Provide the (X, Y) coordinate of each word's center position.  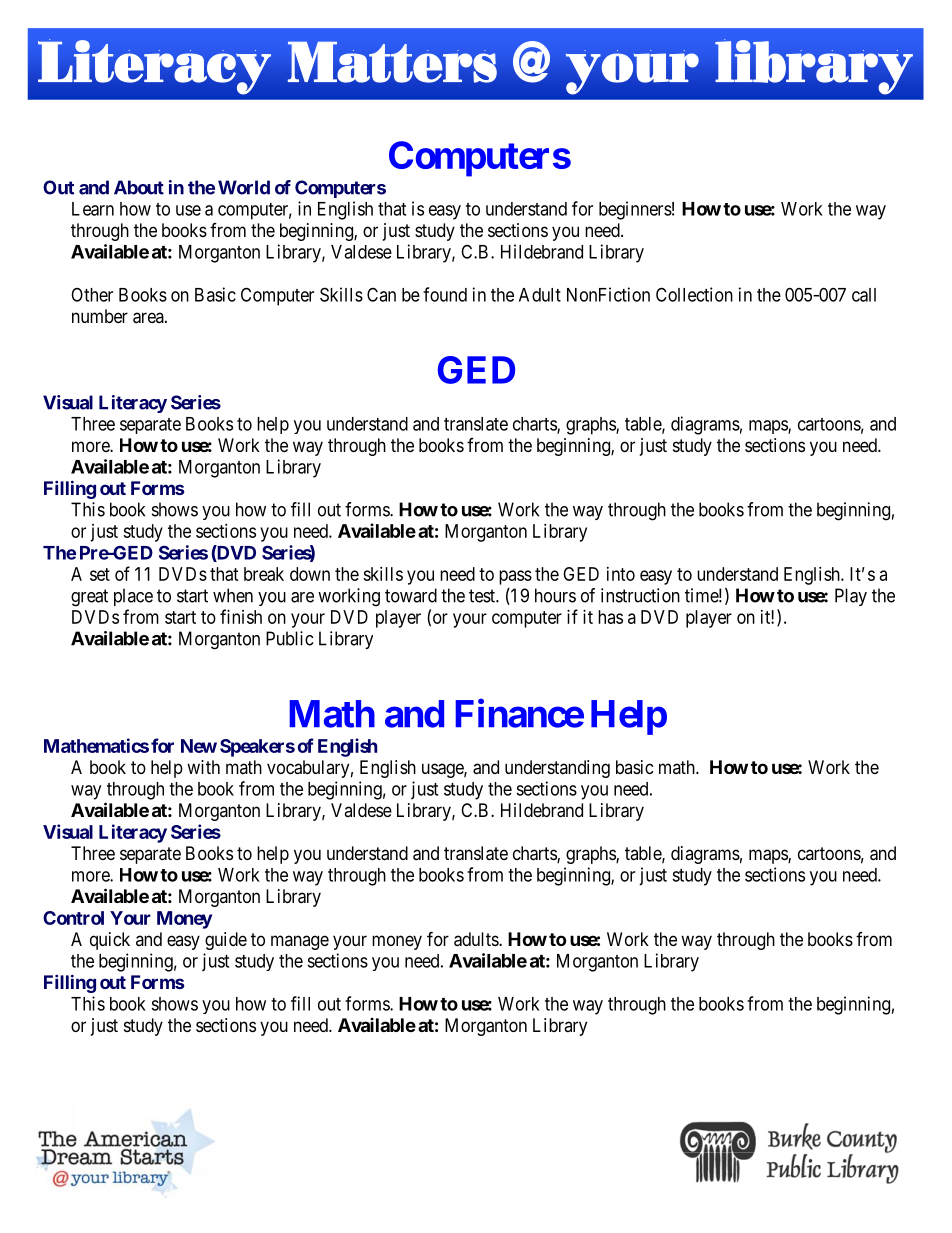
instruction (640, 595)
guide (226, 941)
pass (515, 577)
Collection (694, 294)
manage (300, 942)
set (100, 574)
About (139, 187)
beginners (635, 210)
